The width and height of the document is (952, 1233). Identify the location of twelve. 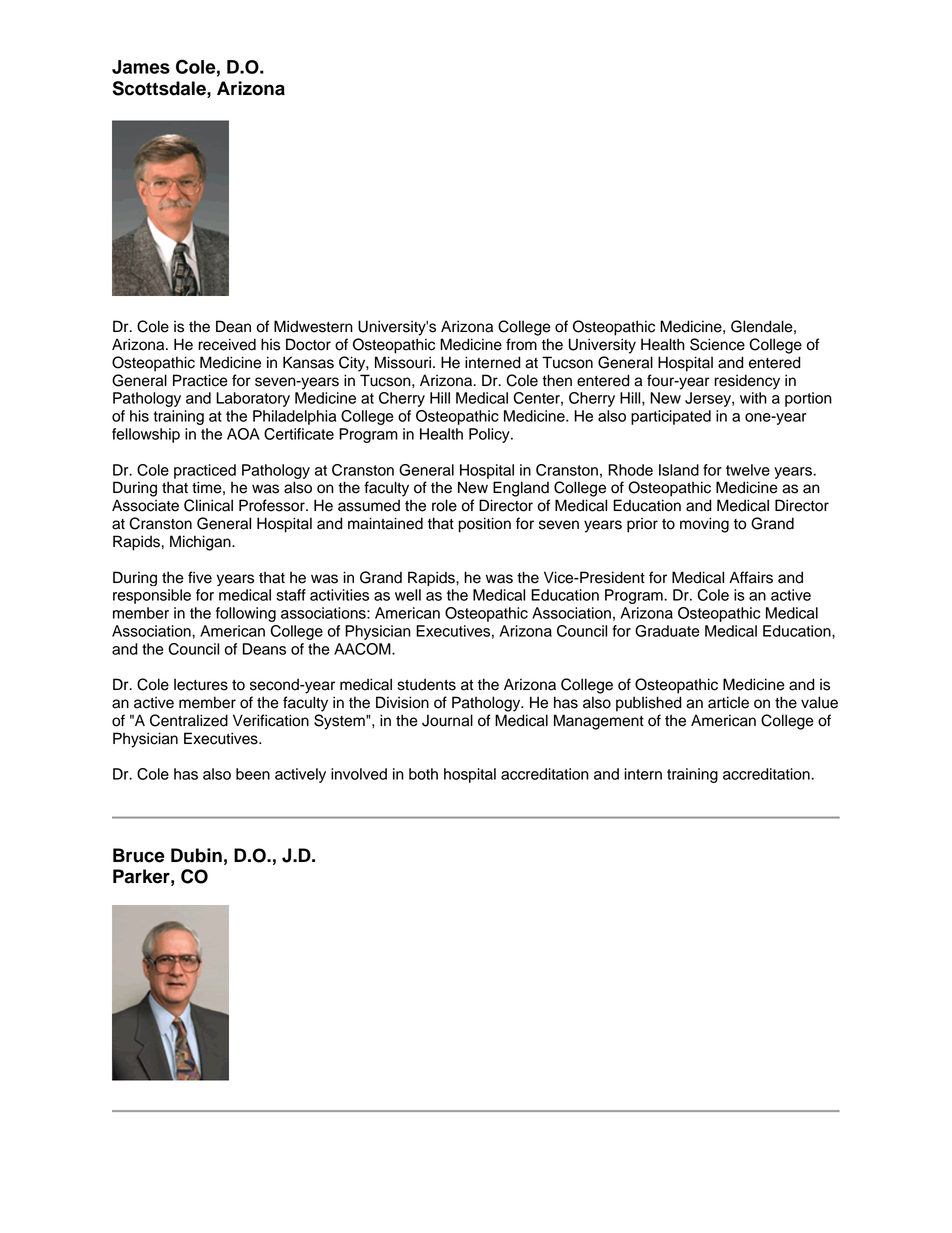
(748, 470).
